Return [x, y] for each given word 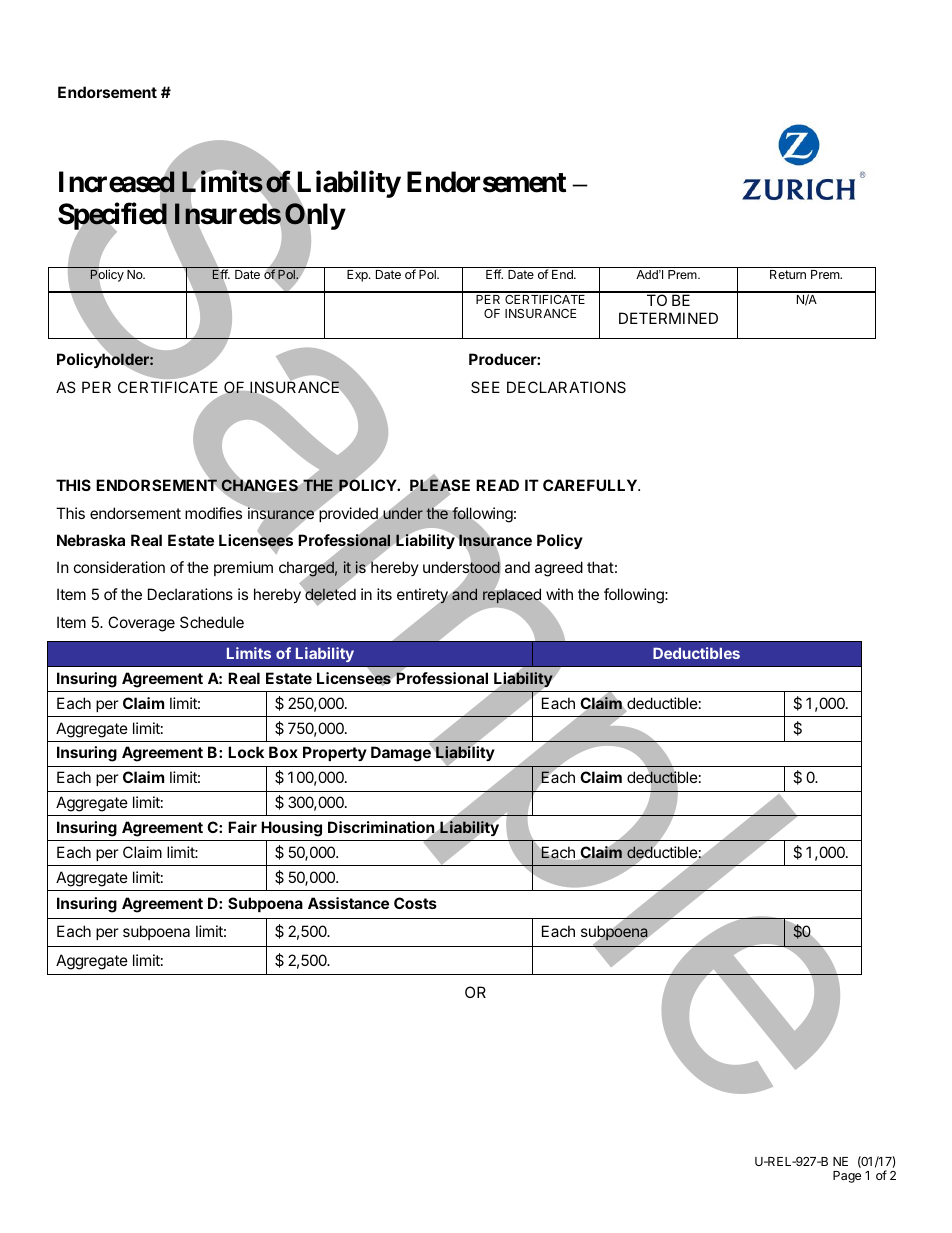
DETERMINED [668, 318]
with [559, 594]
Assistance [348, 903]
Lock [246, 752]
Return [788, 274]
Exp [358, 276]
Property [335, 753]
